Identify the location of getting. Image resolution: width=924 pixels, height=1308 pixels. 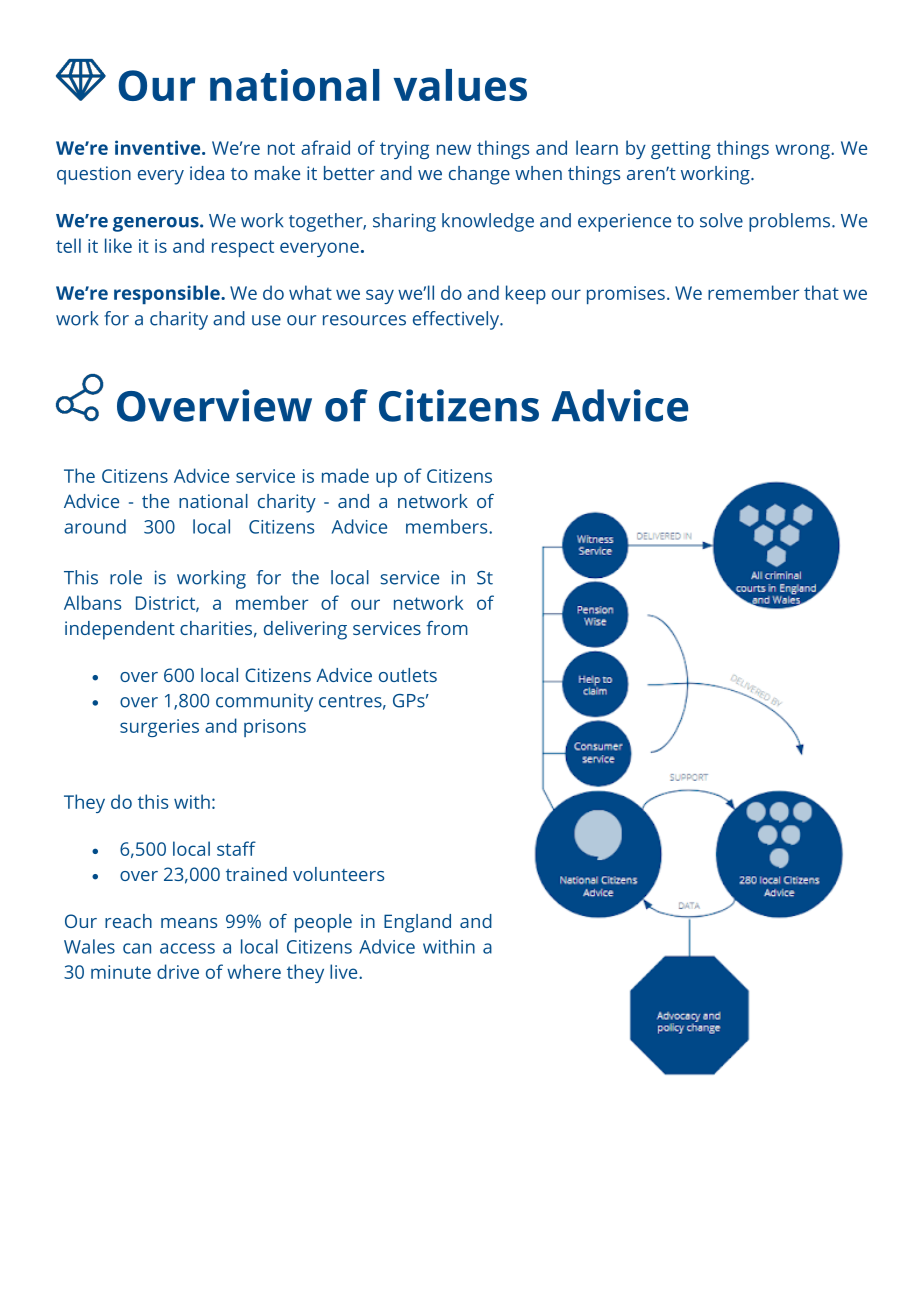
(681, 150).
